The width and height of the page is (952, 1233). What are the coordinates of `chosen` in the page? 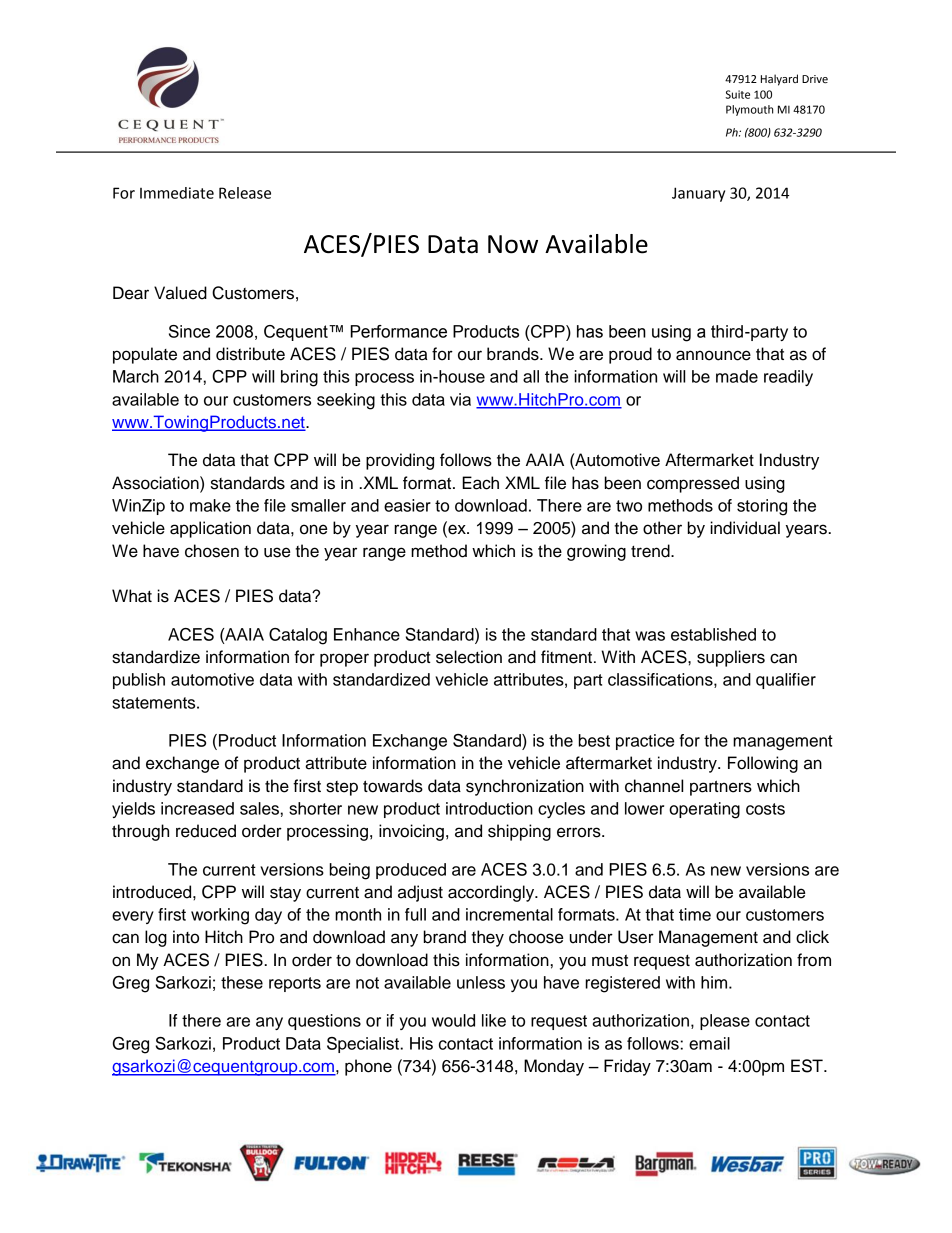 It's located at (212, 551).
